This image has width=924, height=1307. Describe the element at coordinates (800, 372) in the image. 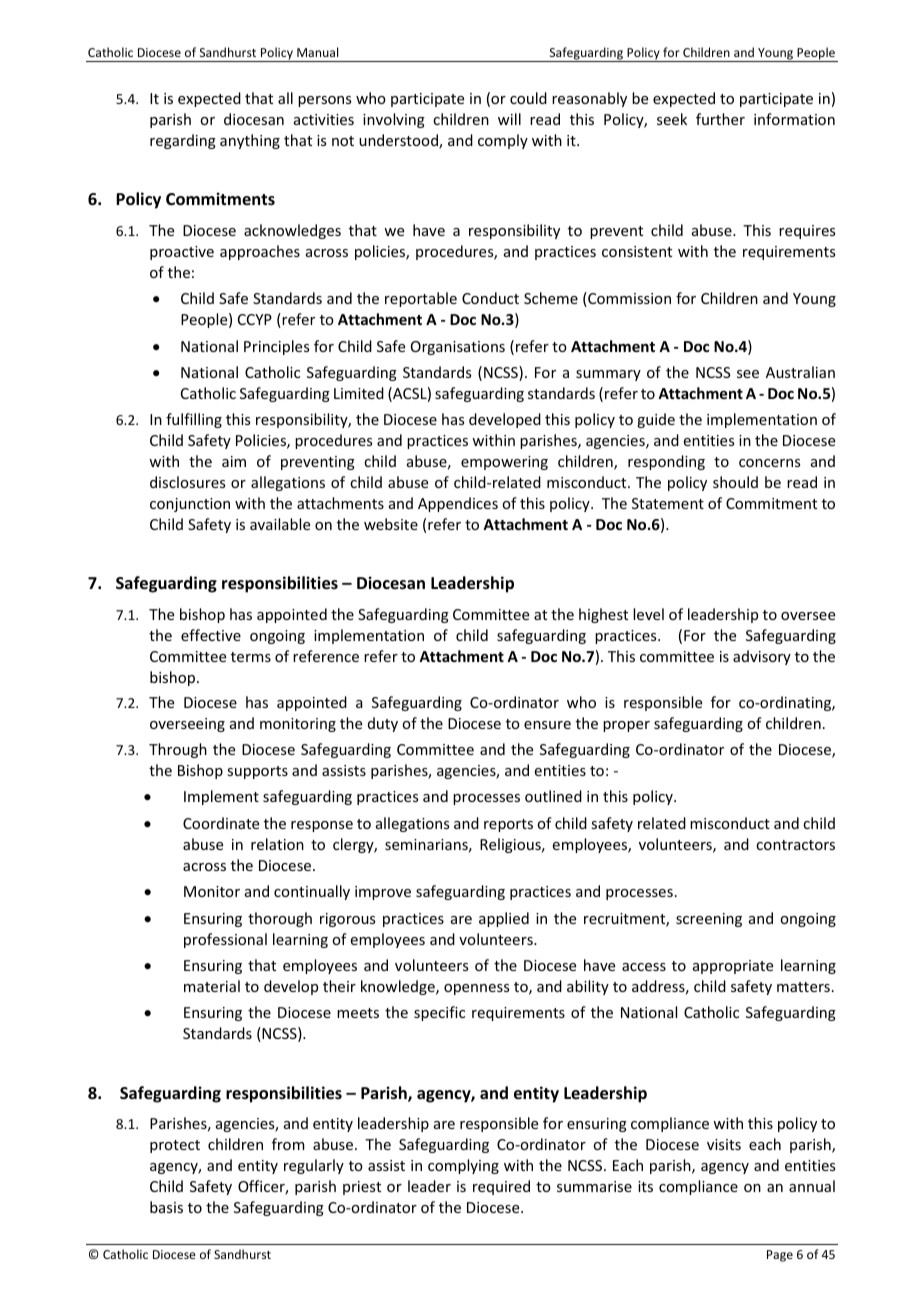

I see `Australian` at that location.
